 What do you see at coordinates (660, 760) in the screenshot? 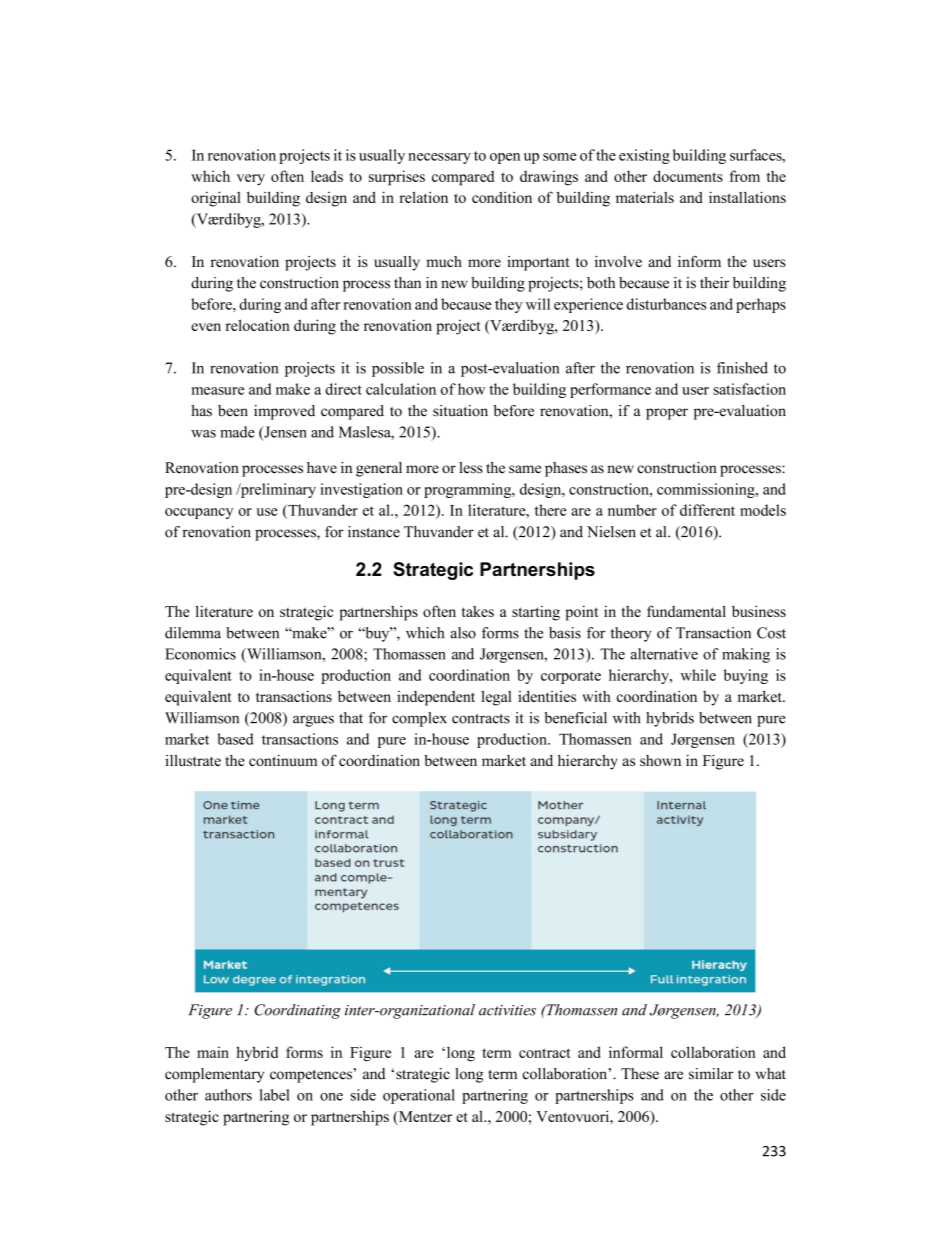
I see `shown` at bounding box center [660, 760].
